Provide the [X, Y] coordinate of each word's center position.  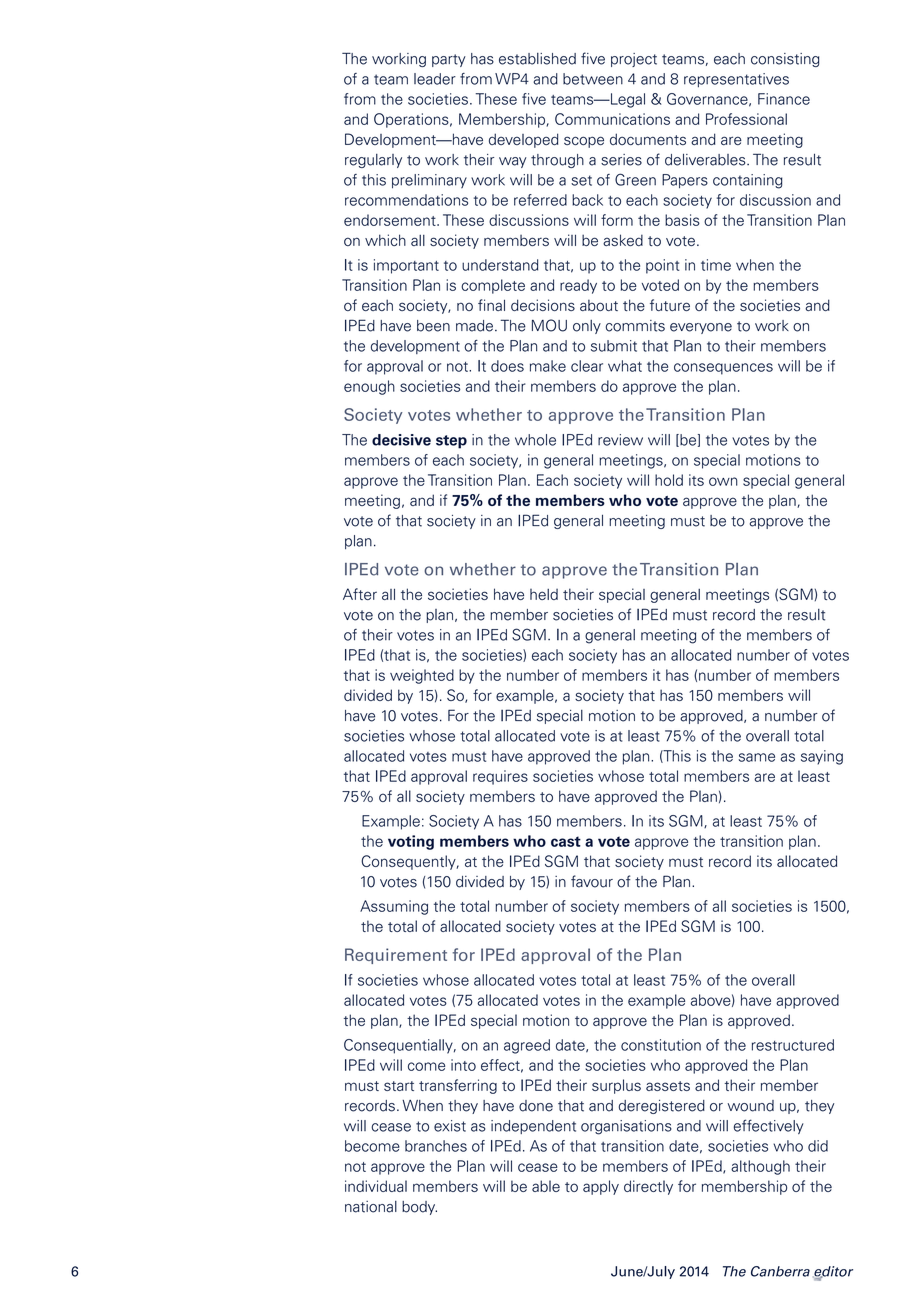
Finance [784, 99]
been [433, 326]
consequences [723, 369]
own [723, 481]
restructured [793, 1045]
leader [435, 79]
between [593, 79]
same [757, 757]
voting [411, 842]
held [544, 594]
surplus [616, 1086]
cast [566, 841]
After [360, 594]
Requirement [396, 956]
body [419, 1208]
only [587, 327]
